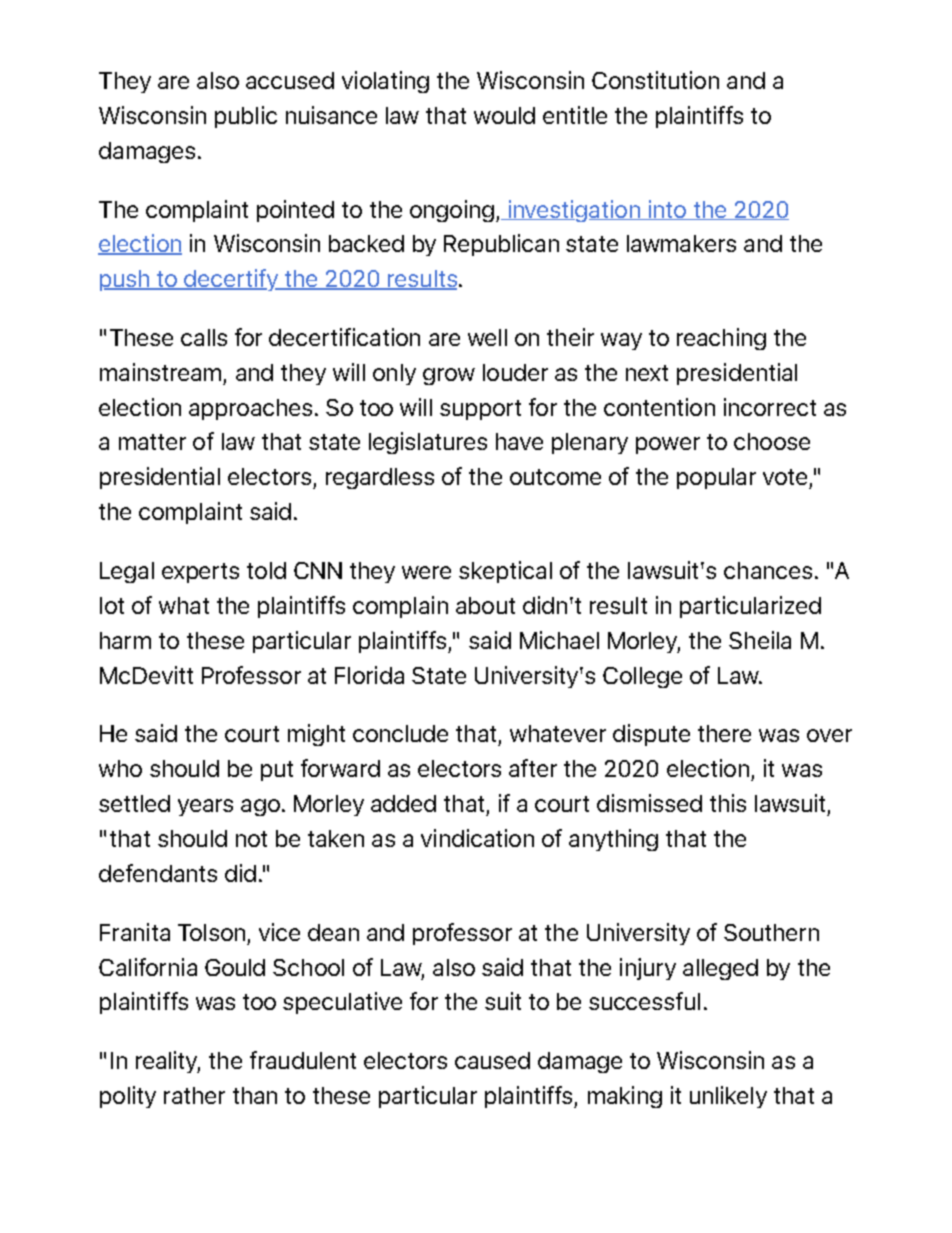 The height and width of the screenshot is (1233, 952). Describe the element at coordinates (504, 115) in the screenshot. I see `would` at that location.
